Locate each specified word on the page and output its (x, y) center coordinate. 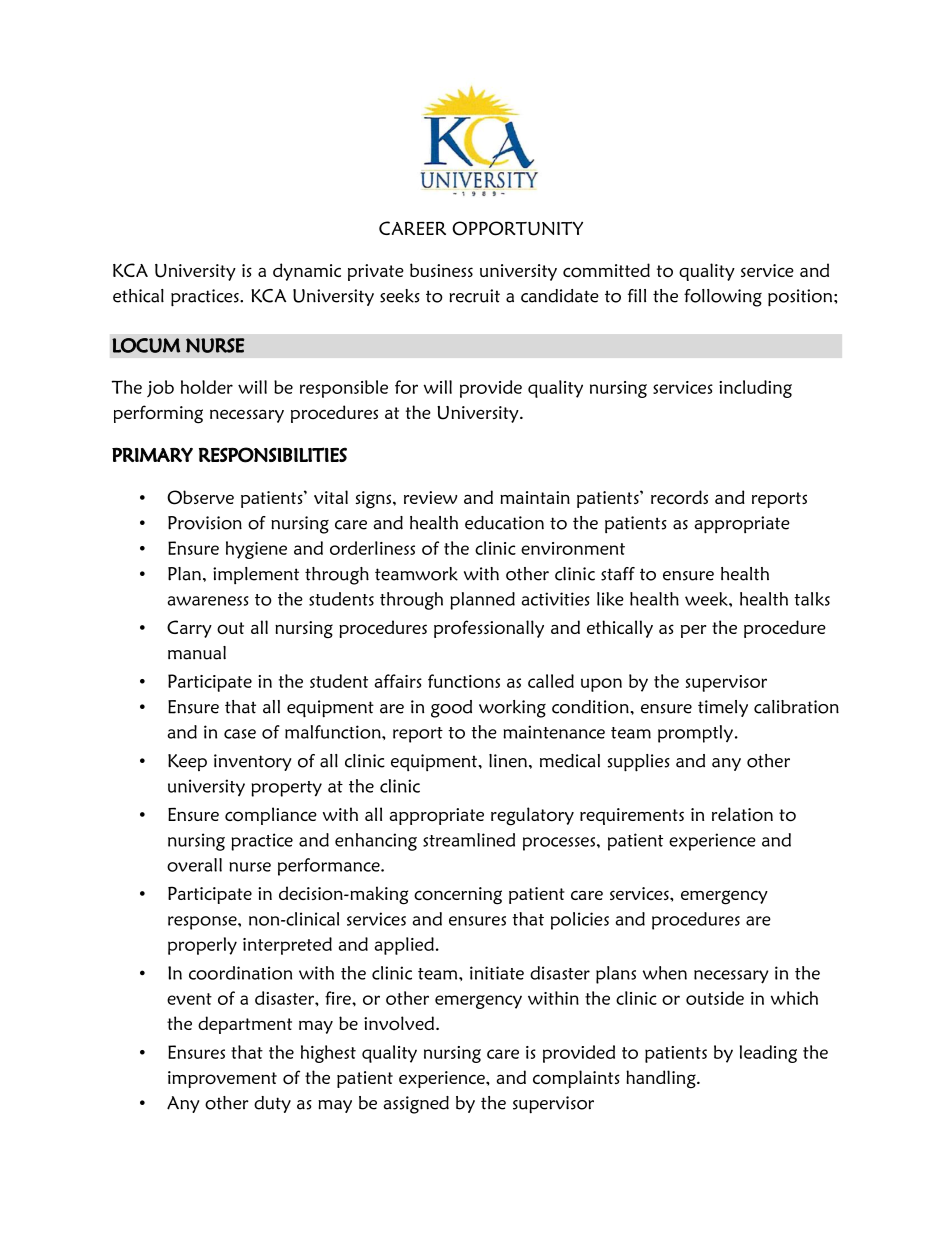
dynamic (307, 272)
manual (197, 653)
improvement (222, 1079)
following (723, 298)
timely (723, 708)
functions (464, 681)
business (441, 270)
